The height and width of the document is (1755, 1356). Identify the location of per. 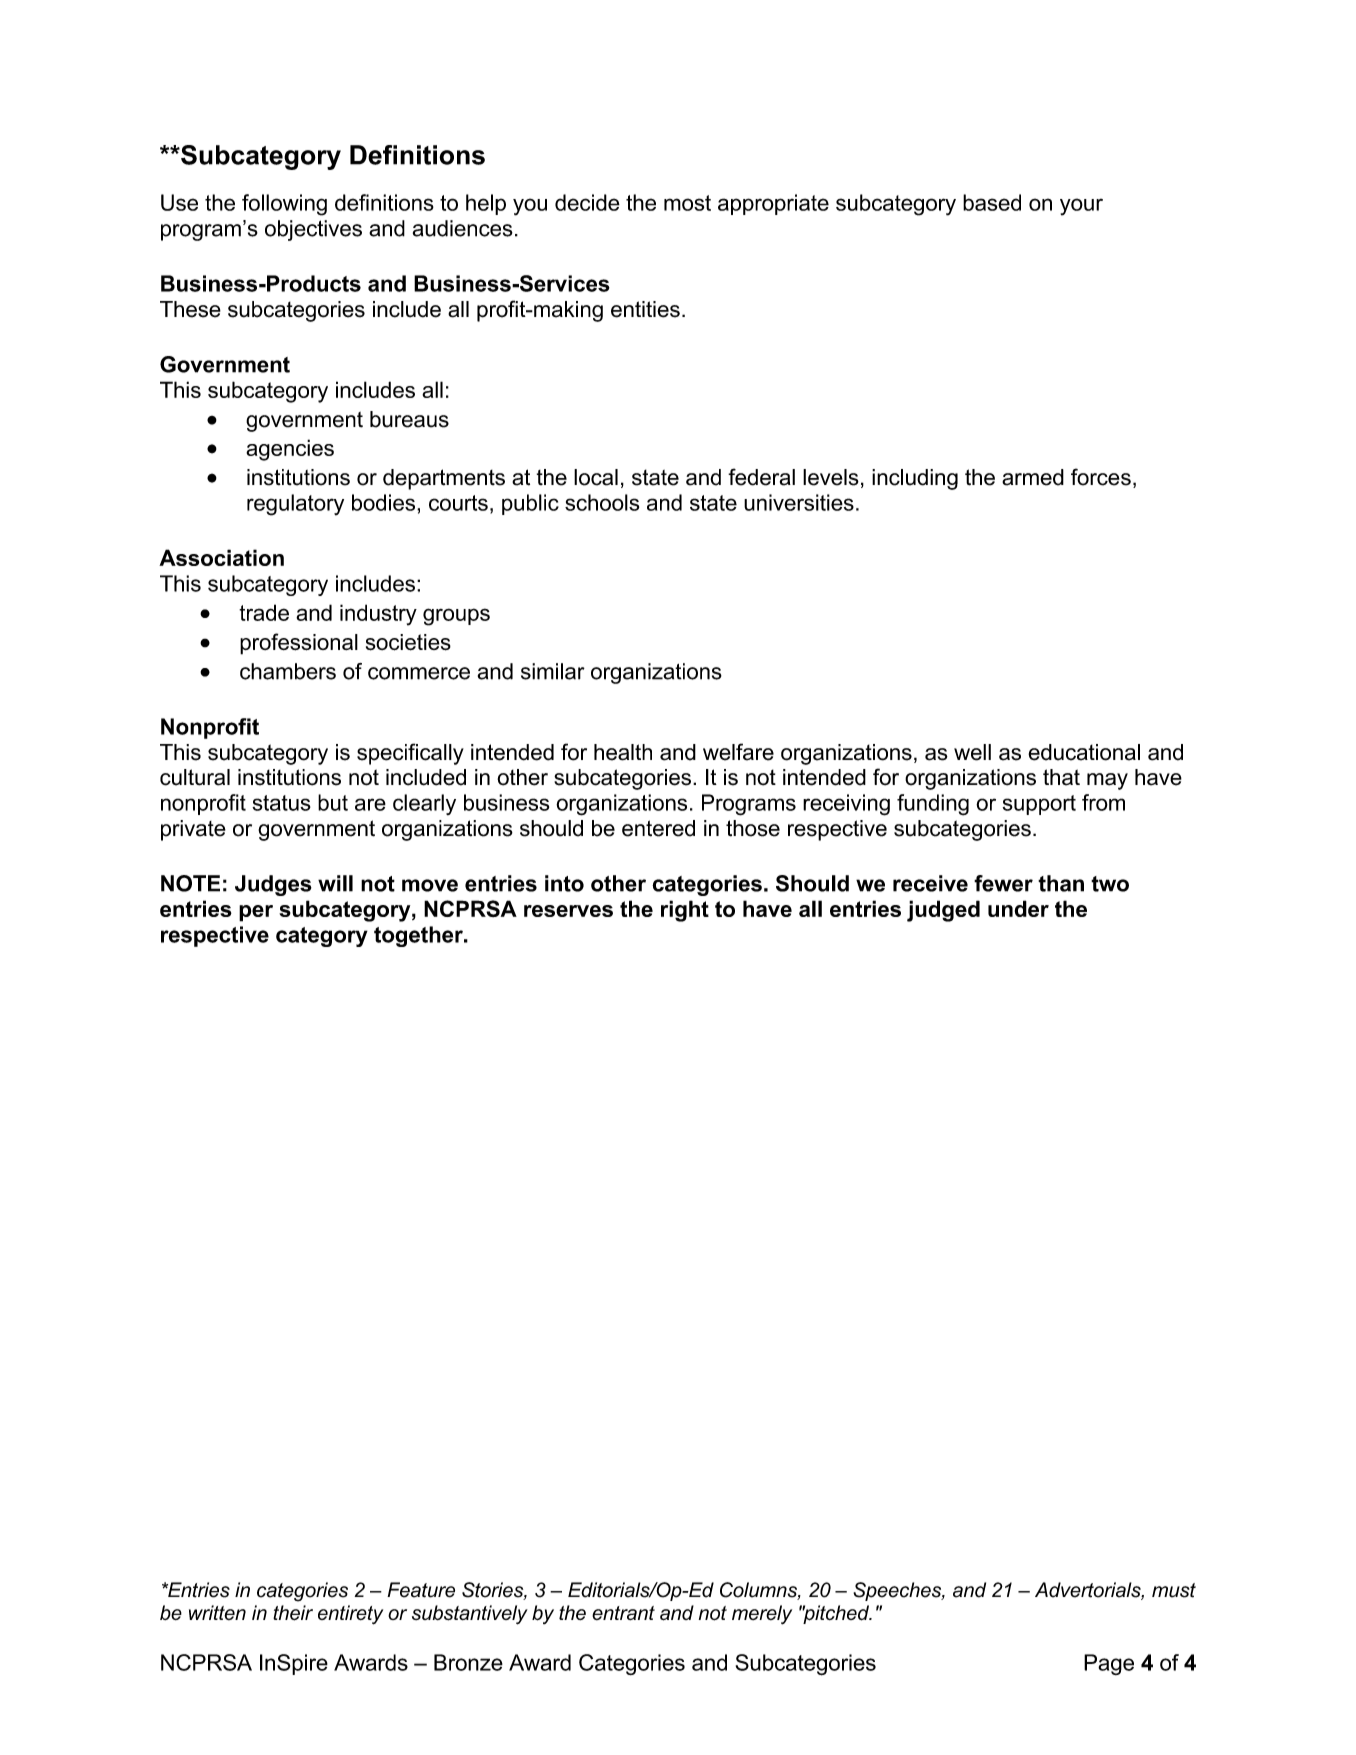
(256, 913).
